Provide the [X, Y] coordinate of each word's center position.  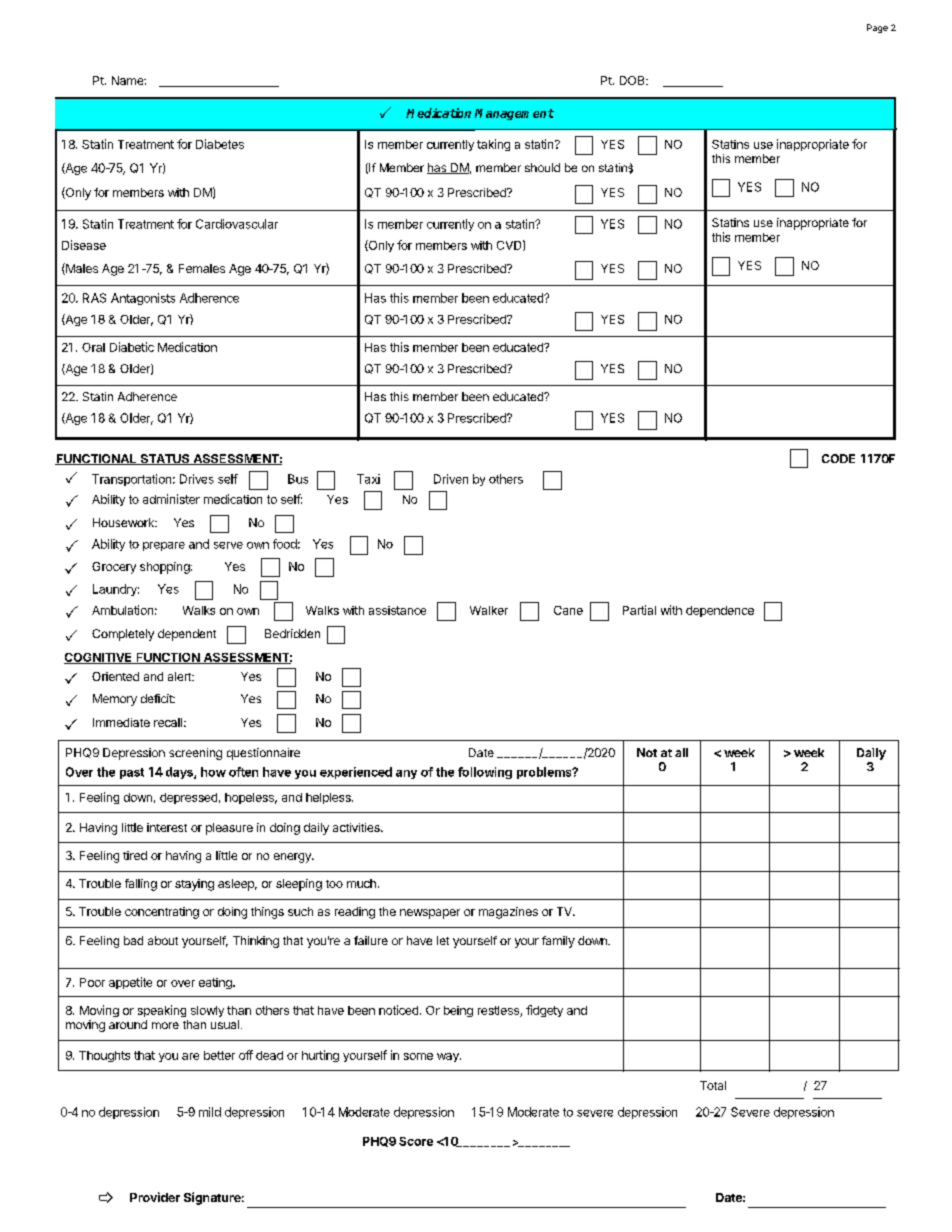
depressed [188, 798]
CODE [838, 458]
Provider [155, 1197]
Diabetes [220, 144]
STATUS [165, 459]
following [485, 773]
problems [545, 773]
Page [877, 28]
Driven [451, 479]
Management [514, 114]
